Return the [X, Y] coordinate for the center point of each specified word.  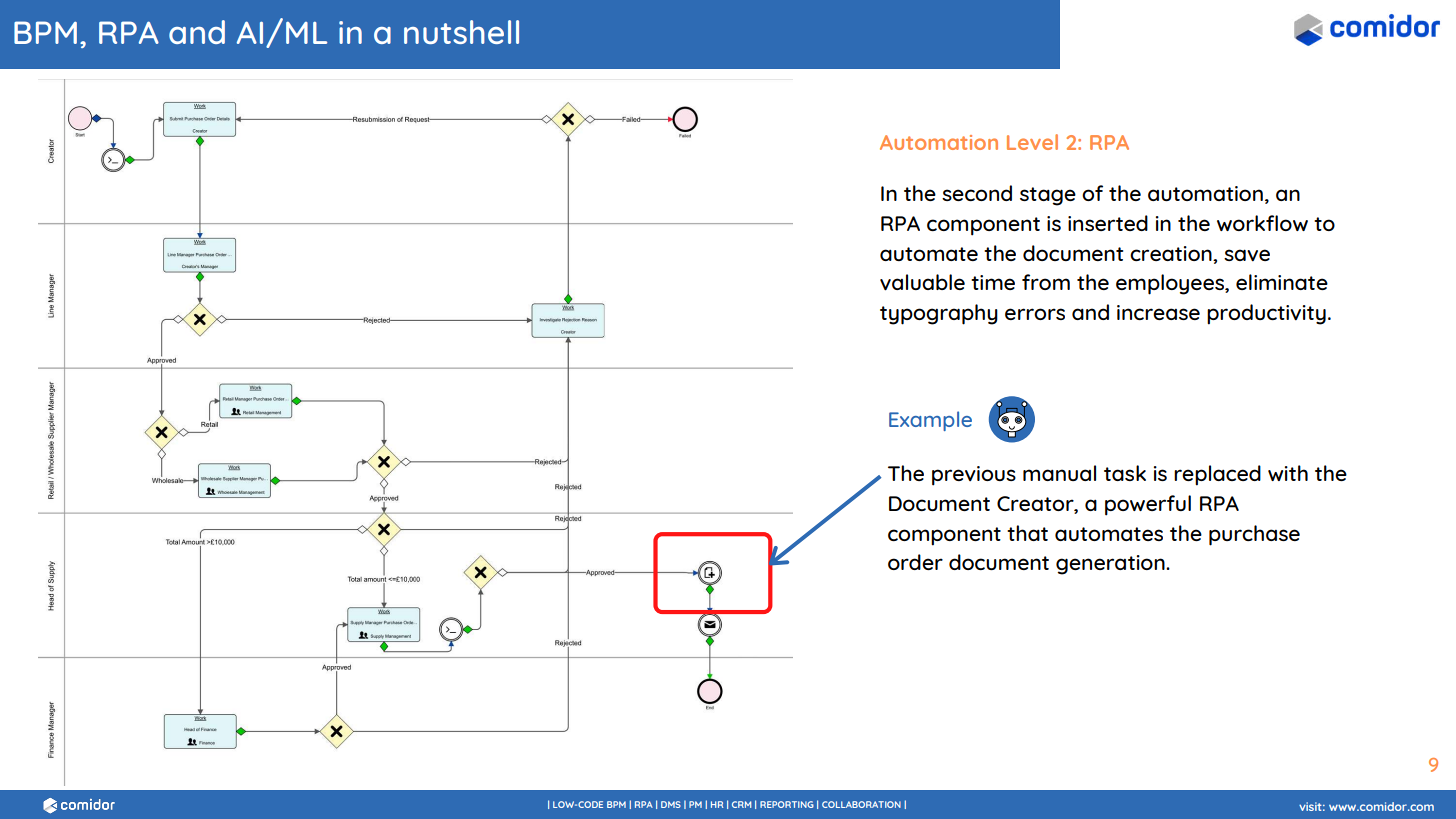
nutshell [461, 32]
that [1027, 533]
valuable [922, 282]
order [915, 562]
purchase [1254, 535]
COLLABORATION [861, 804]
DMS [671, 804]
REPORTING [787, 804]
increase [1158, 312]
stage [1048, 196]
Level [1032, 142]
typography [939, 314]
